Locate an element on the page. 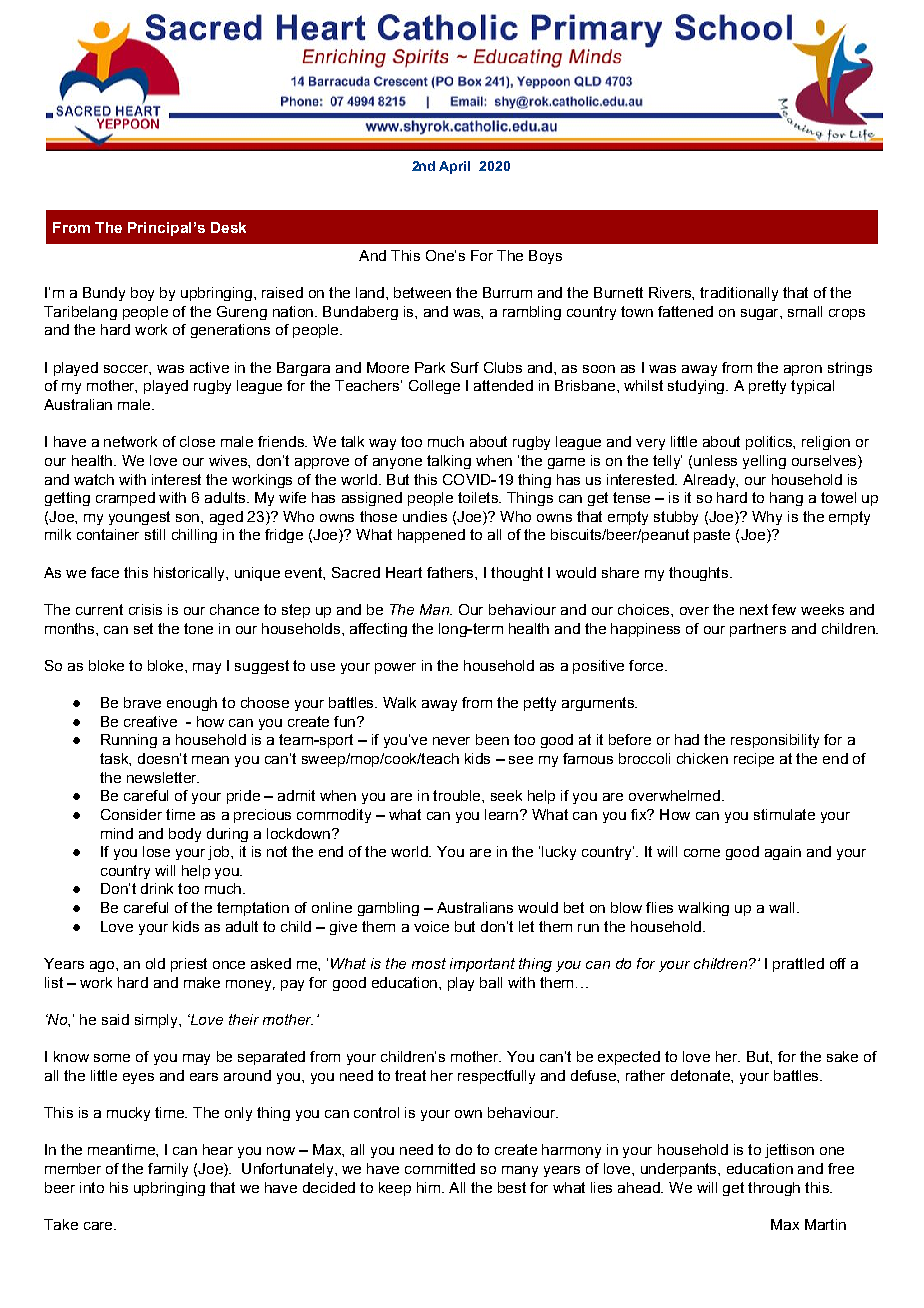 This image has height=1308, width=924. Desk is located at coordinates (228, 227).
